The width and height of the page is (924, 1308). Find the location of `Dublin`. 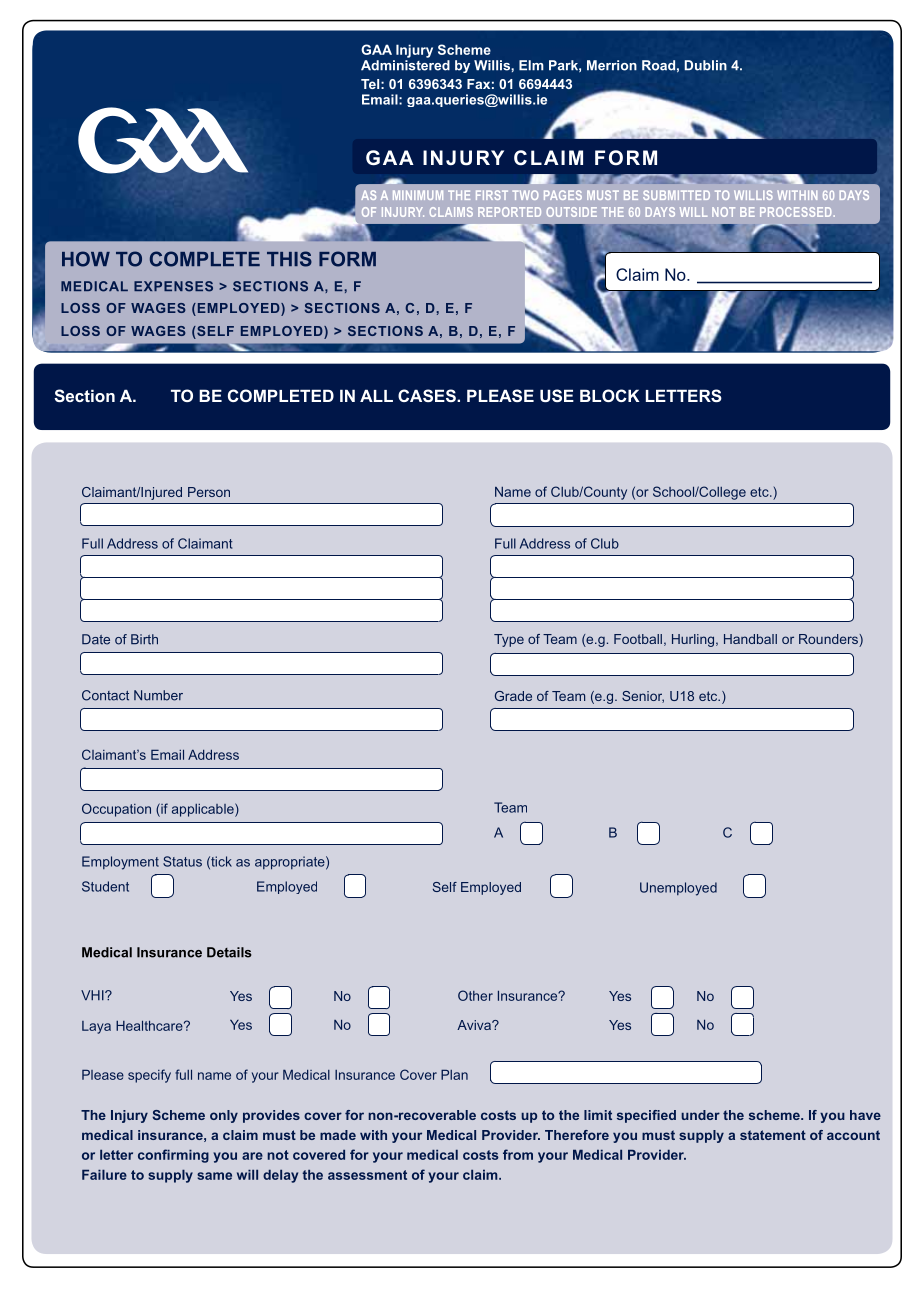

Dublin is located at coordinates (706, 65).
